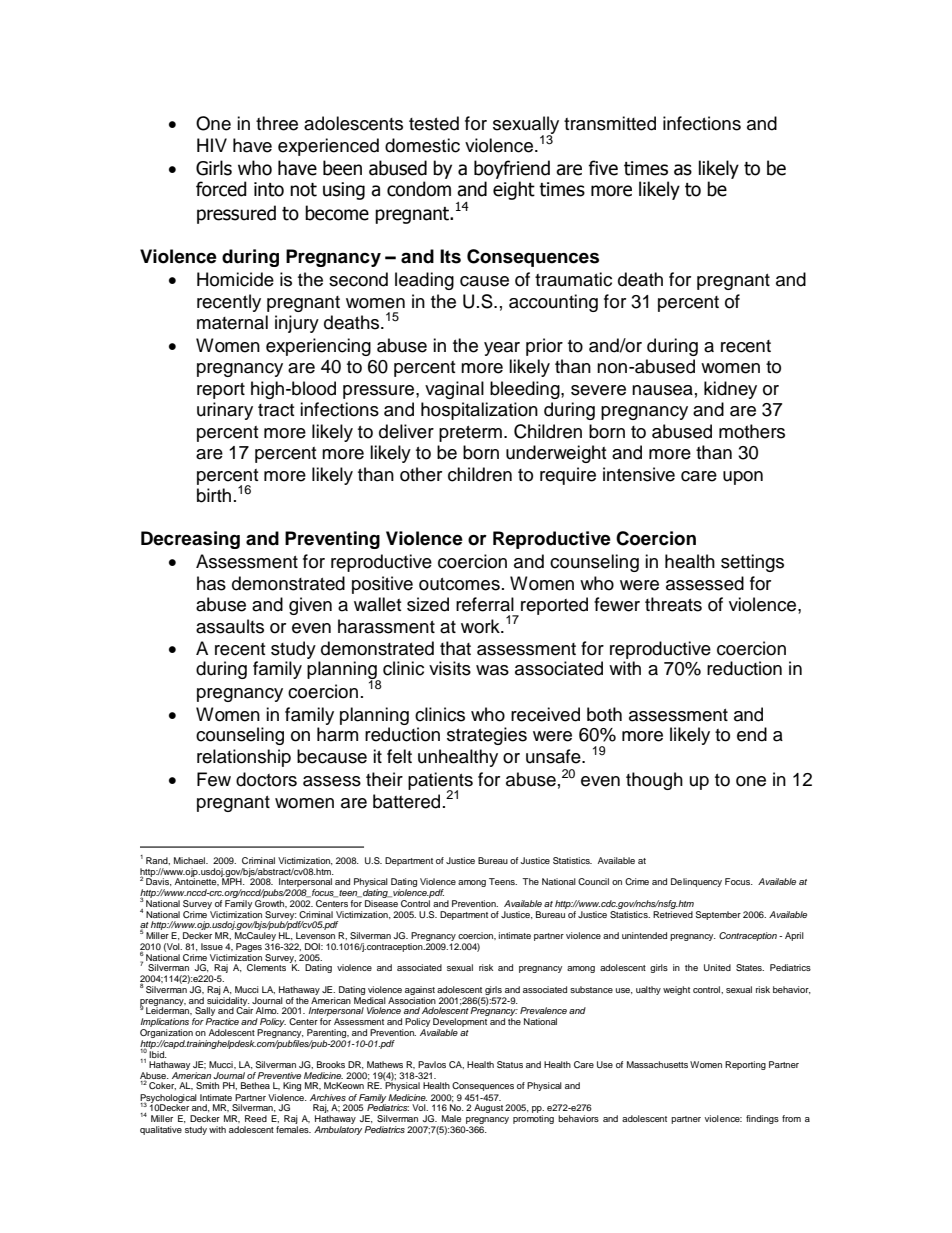 This image has width=952, height=1233. I want to click on threats, so click(673, 604).
